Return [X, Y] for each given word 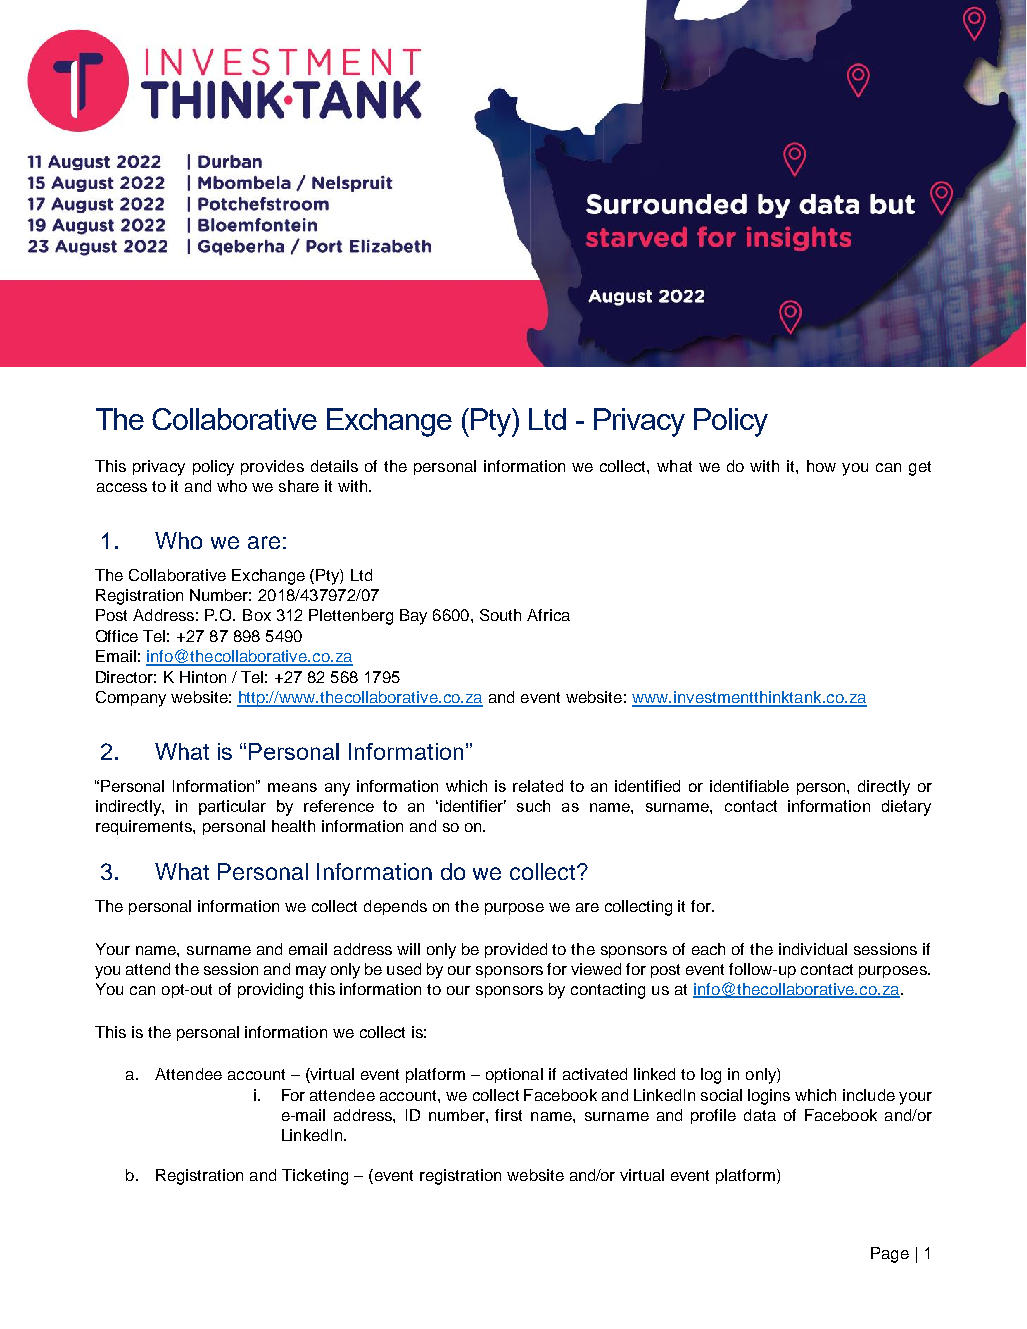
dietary [906, 808]
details [334, 466]
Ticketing [315, 1177]
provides [272, 467]
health [293, 826]
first [508, 1115]
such [533, 806]
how [821, 466]
